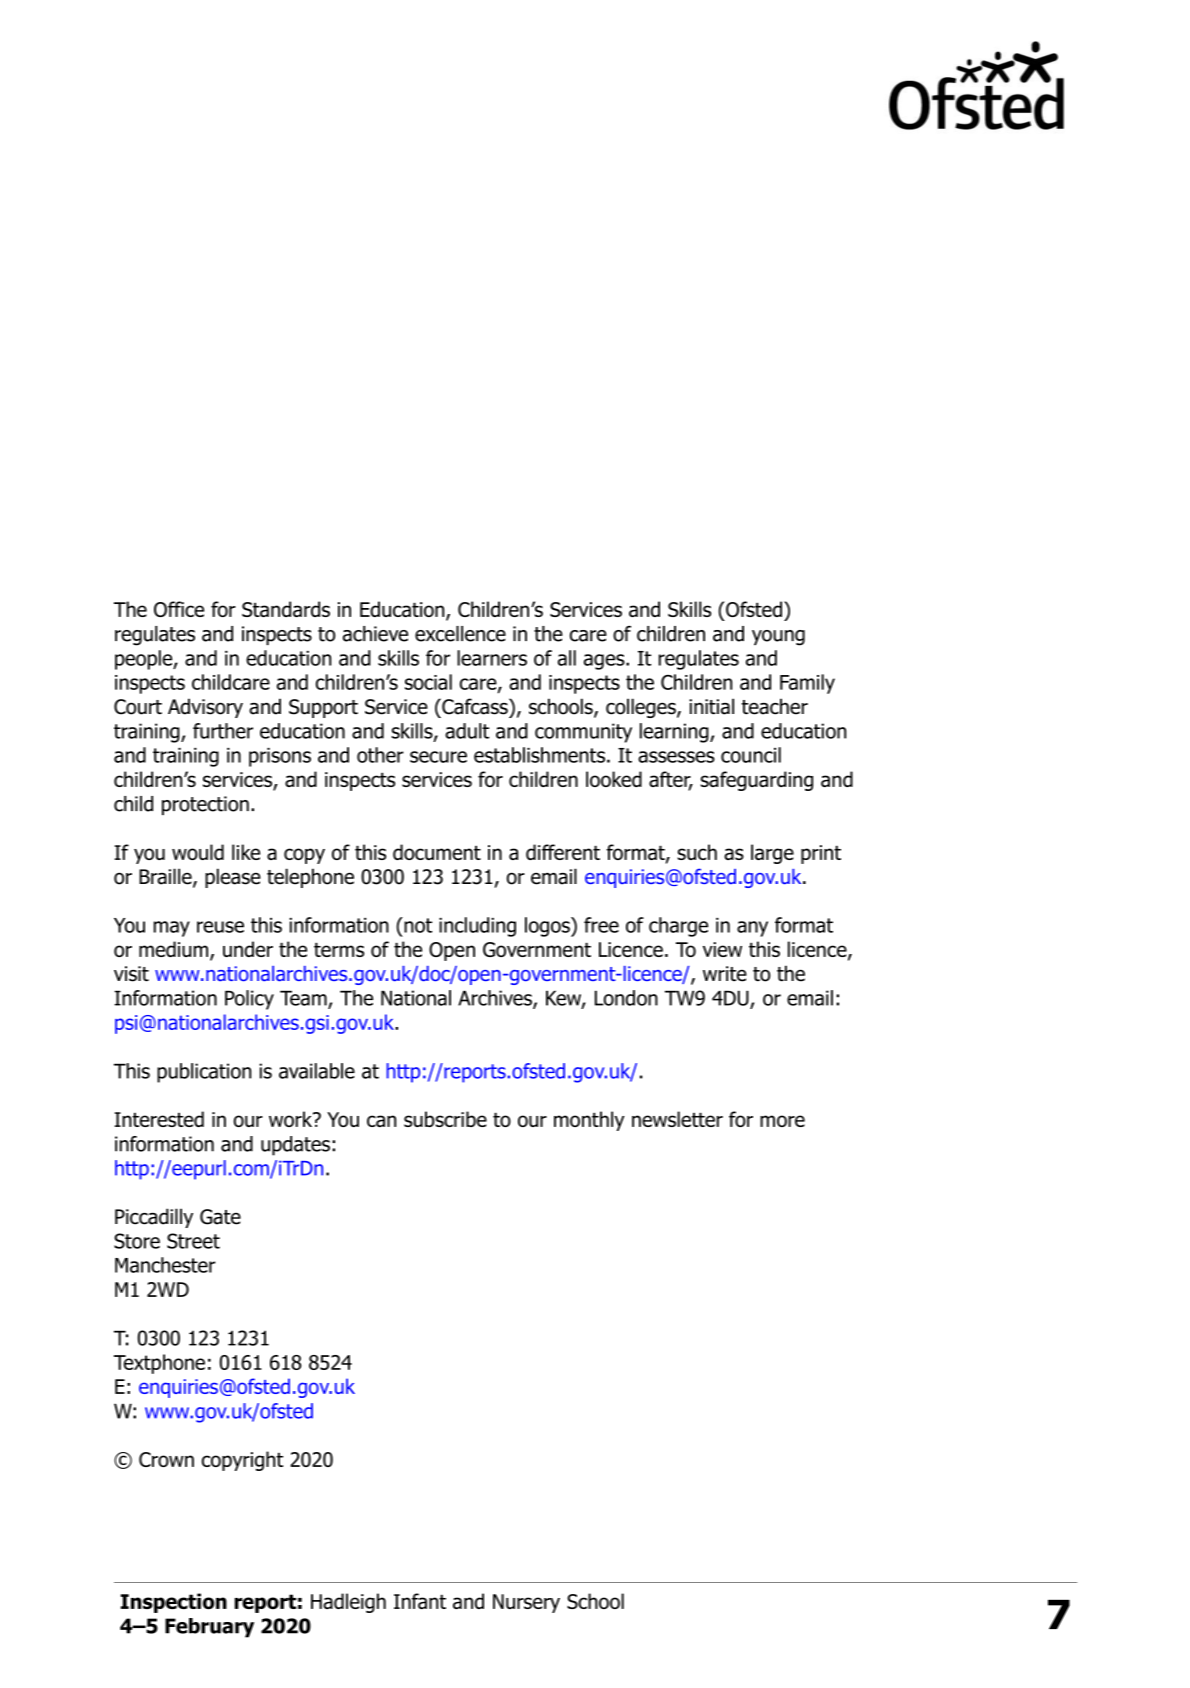  Describe the element at coordinates (460, 634) in the screenshot. I see `excellence` at that location.
